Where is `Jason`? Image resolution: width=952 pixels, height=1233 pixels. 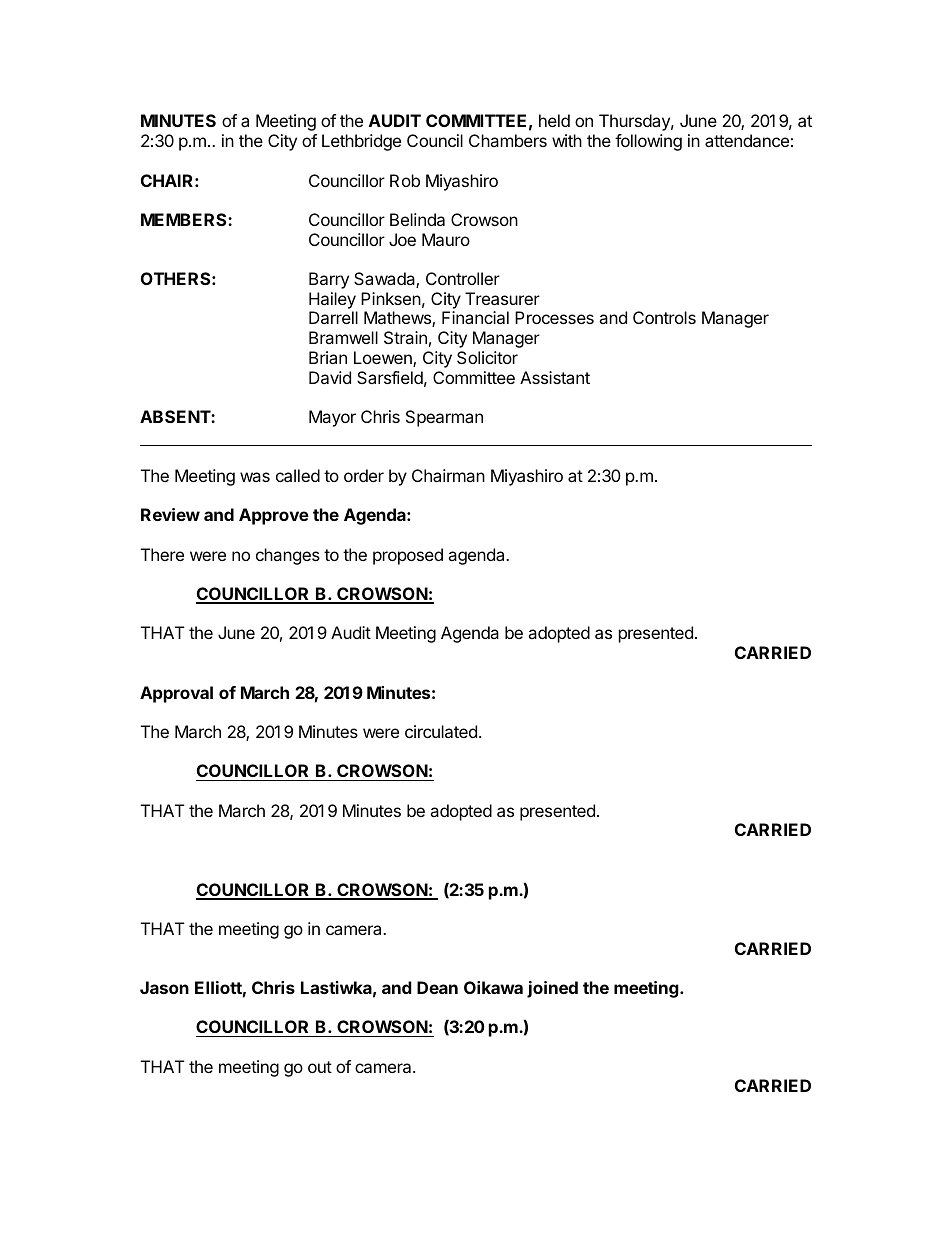 Jason is located at coordinates (164, 987).
